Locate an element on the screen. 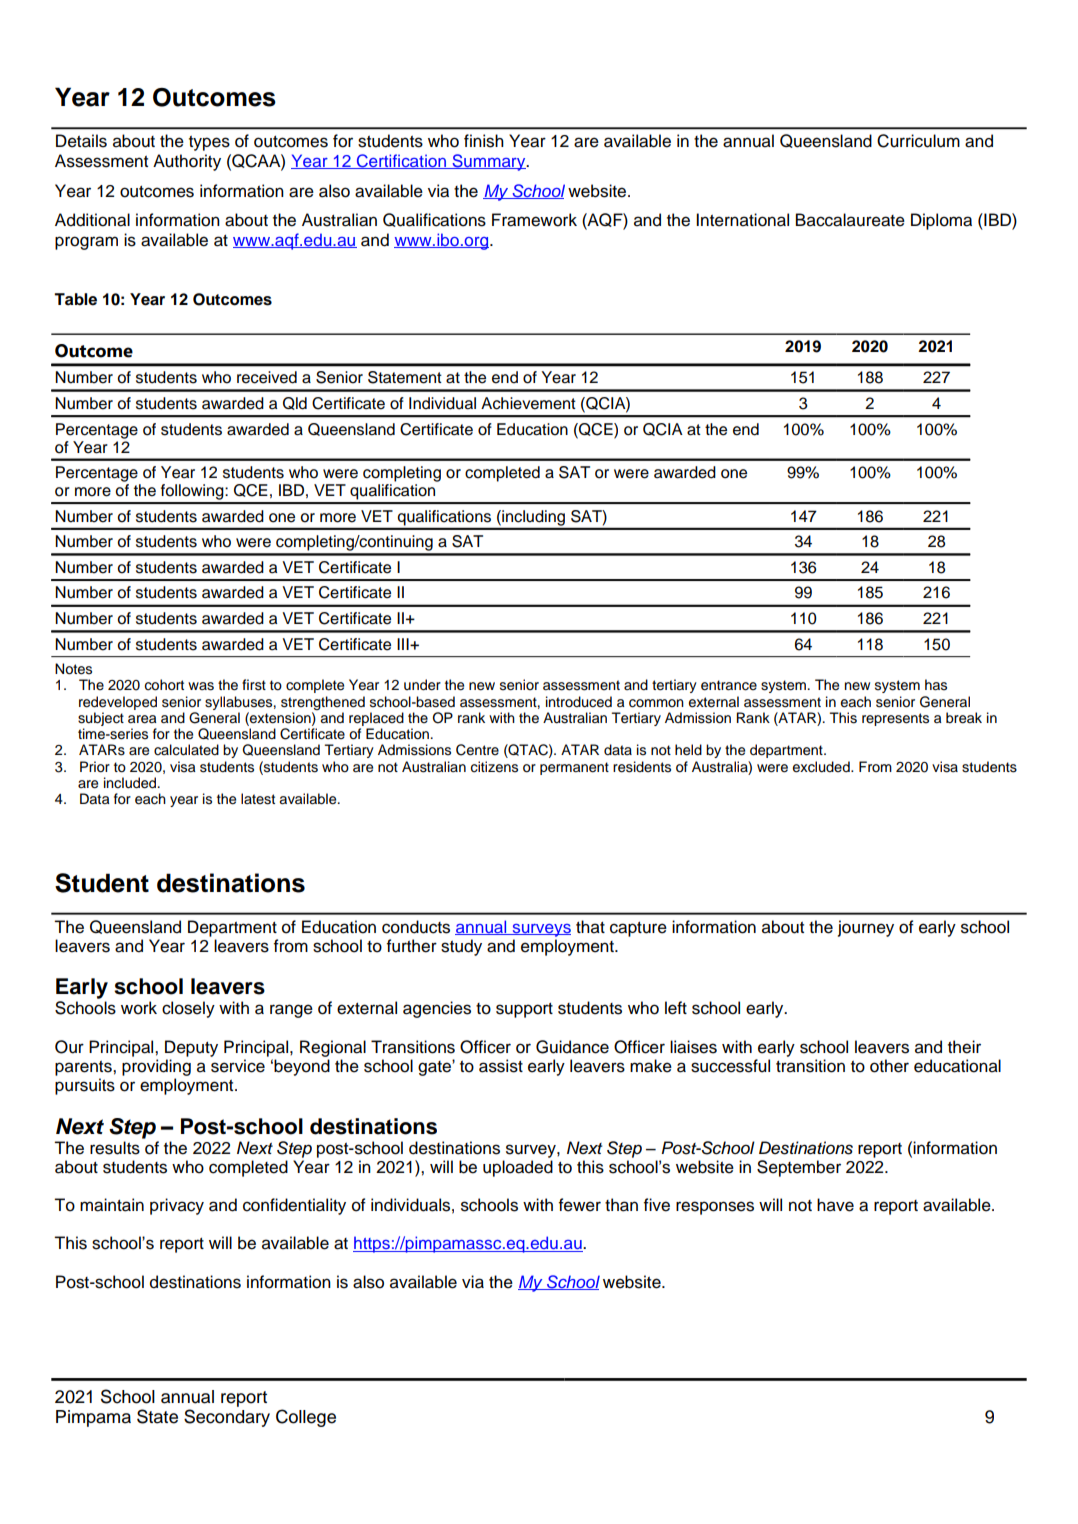 The width and height of the screenshot is (1078, 1524). Secondary is located at coordinates (227, 1418).
